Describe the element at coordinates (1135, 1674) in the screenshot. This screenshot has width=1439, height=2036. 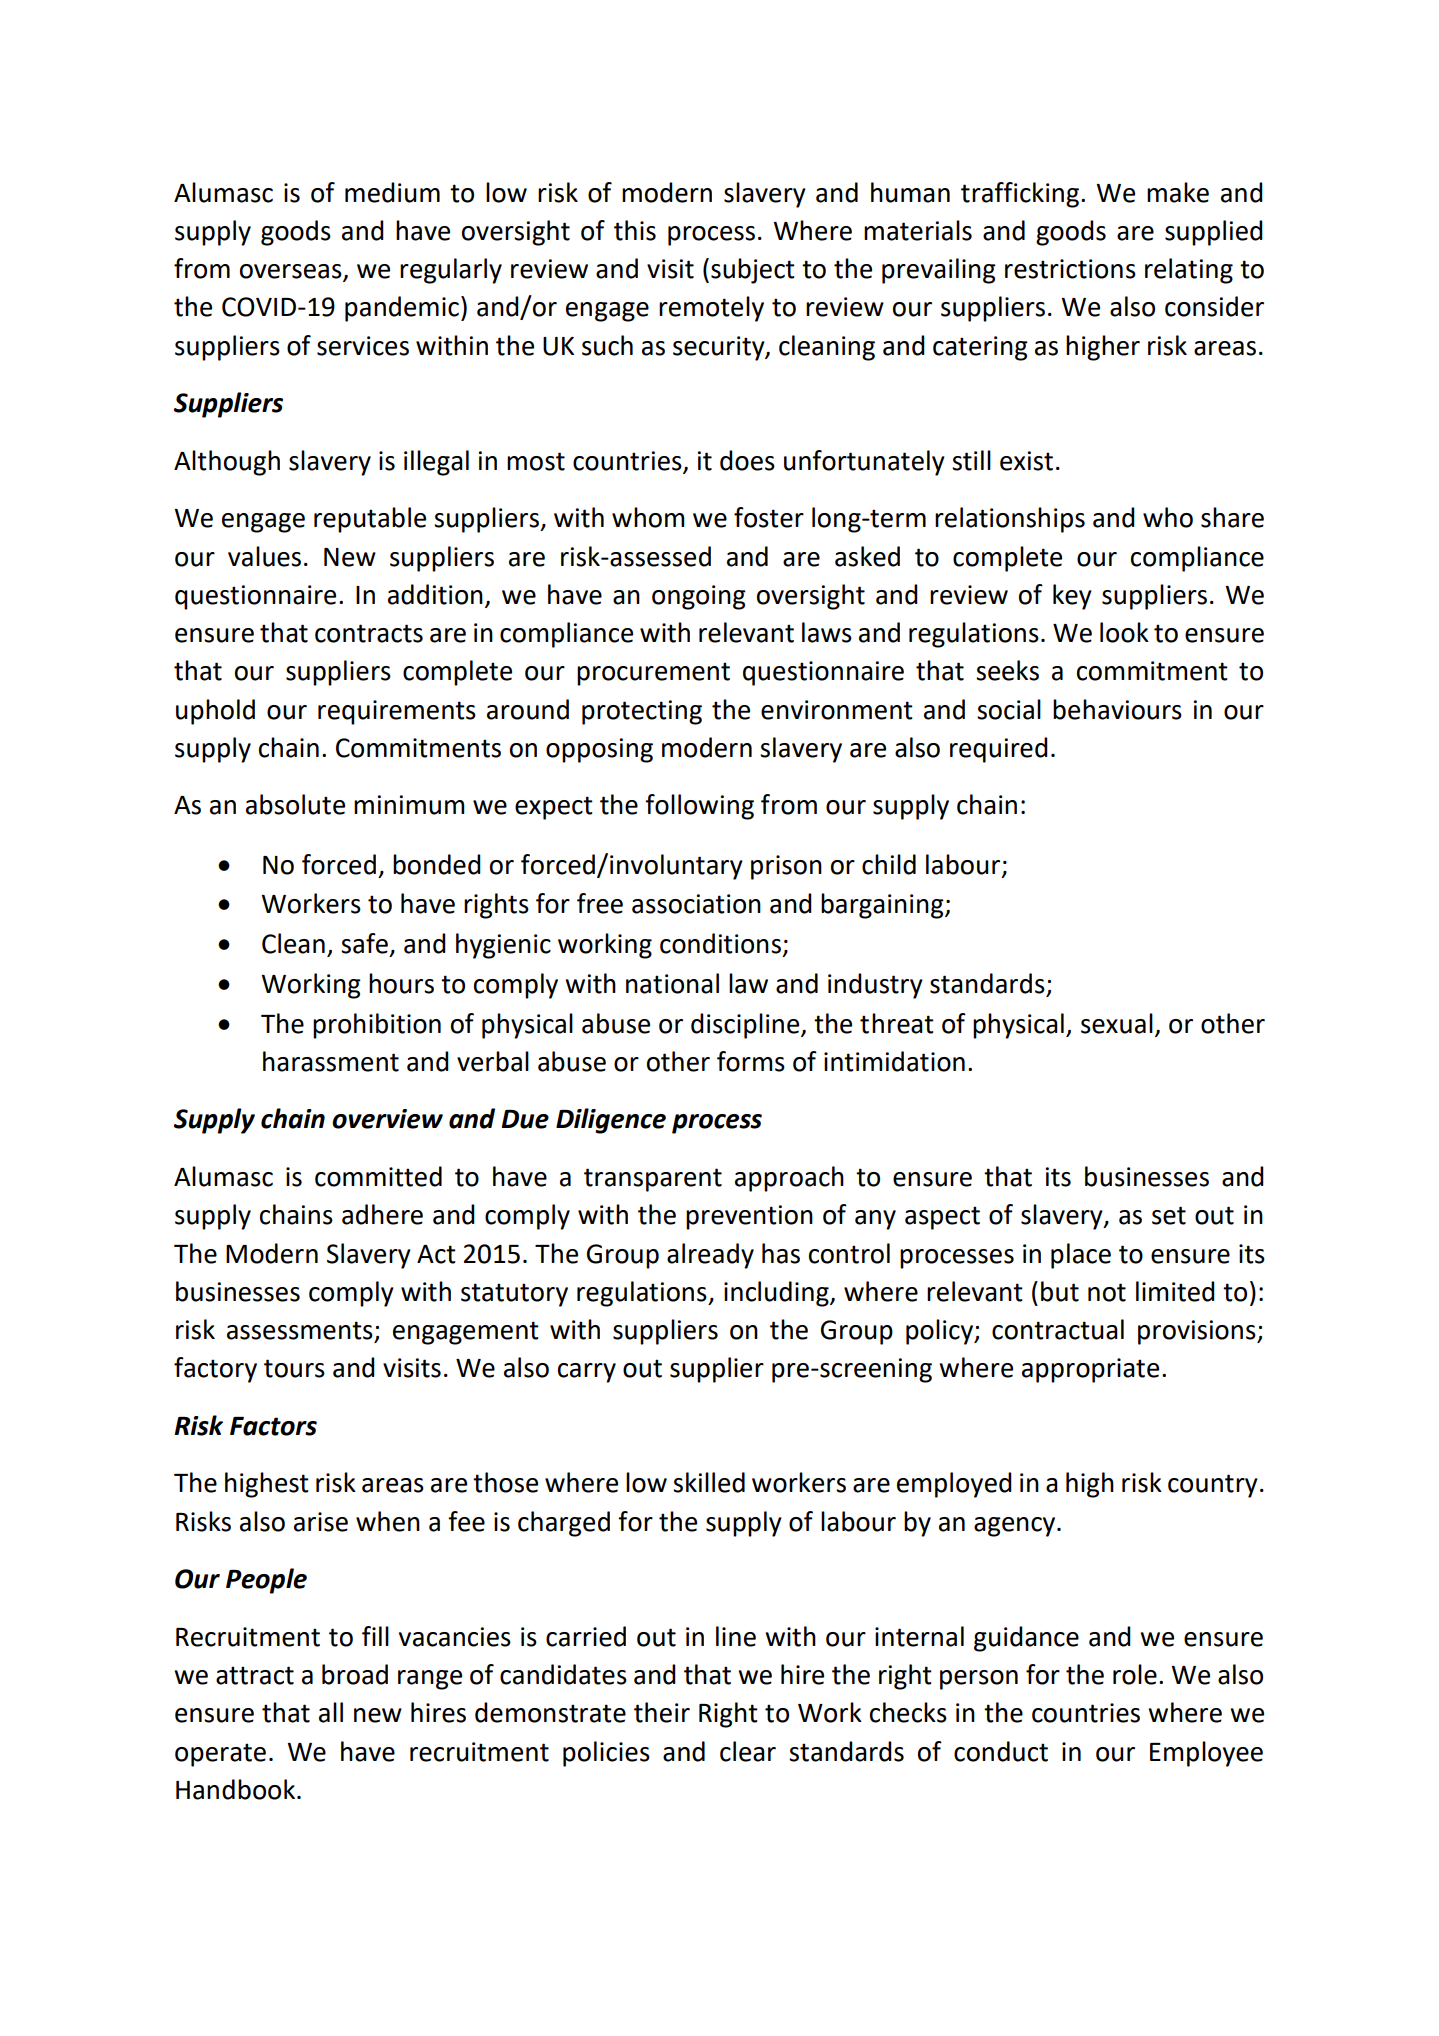
I see `role` at that location.
